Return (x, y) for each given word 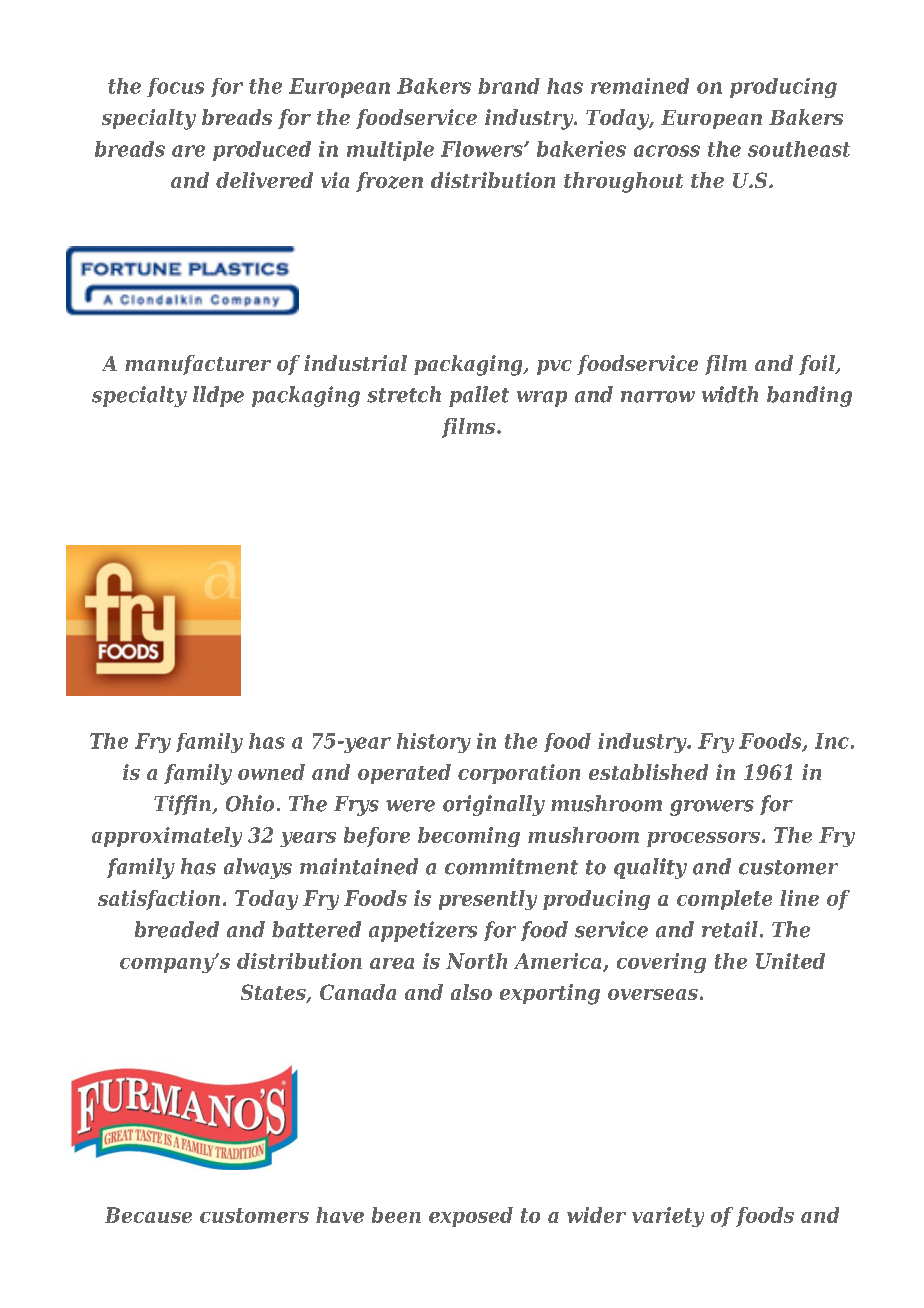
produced (262, 151)
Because (148, 1215)
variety (668, 1217)
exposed (471, 1217)
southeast (799, 149)
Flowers (483, 149)
